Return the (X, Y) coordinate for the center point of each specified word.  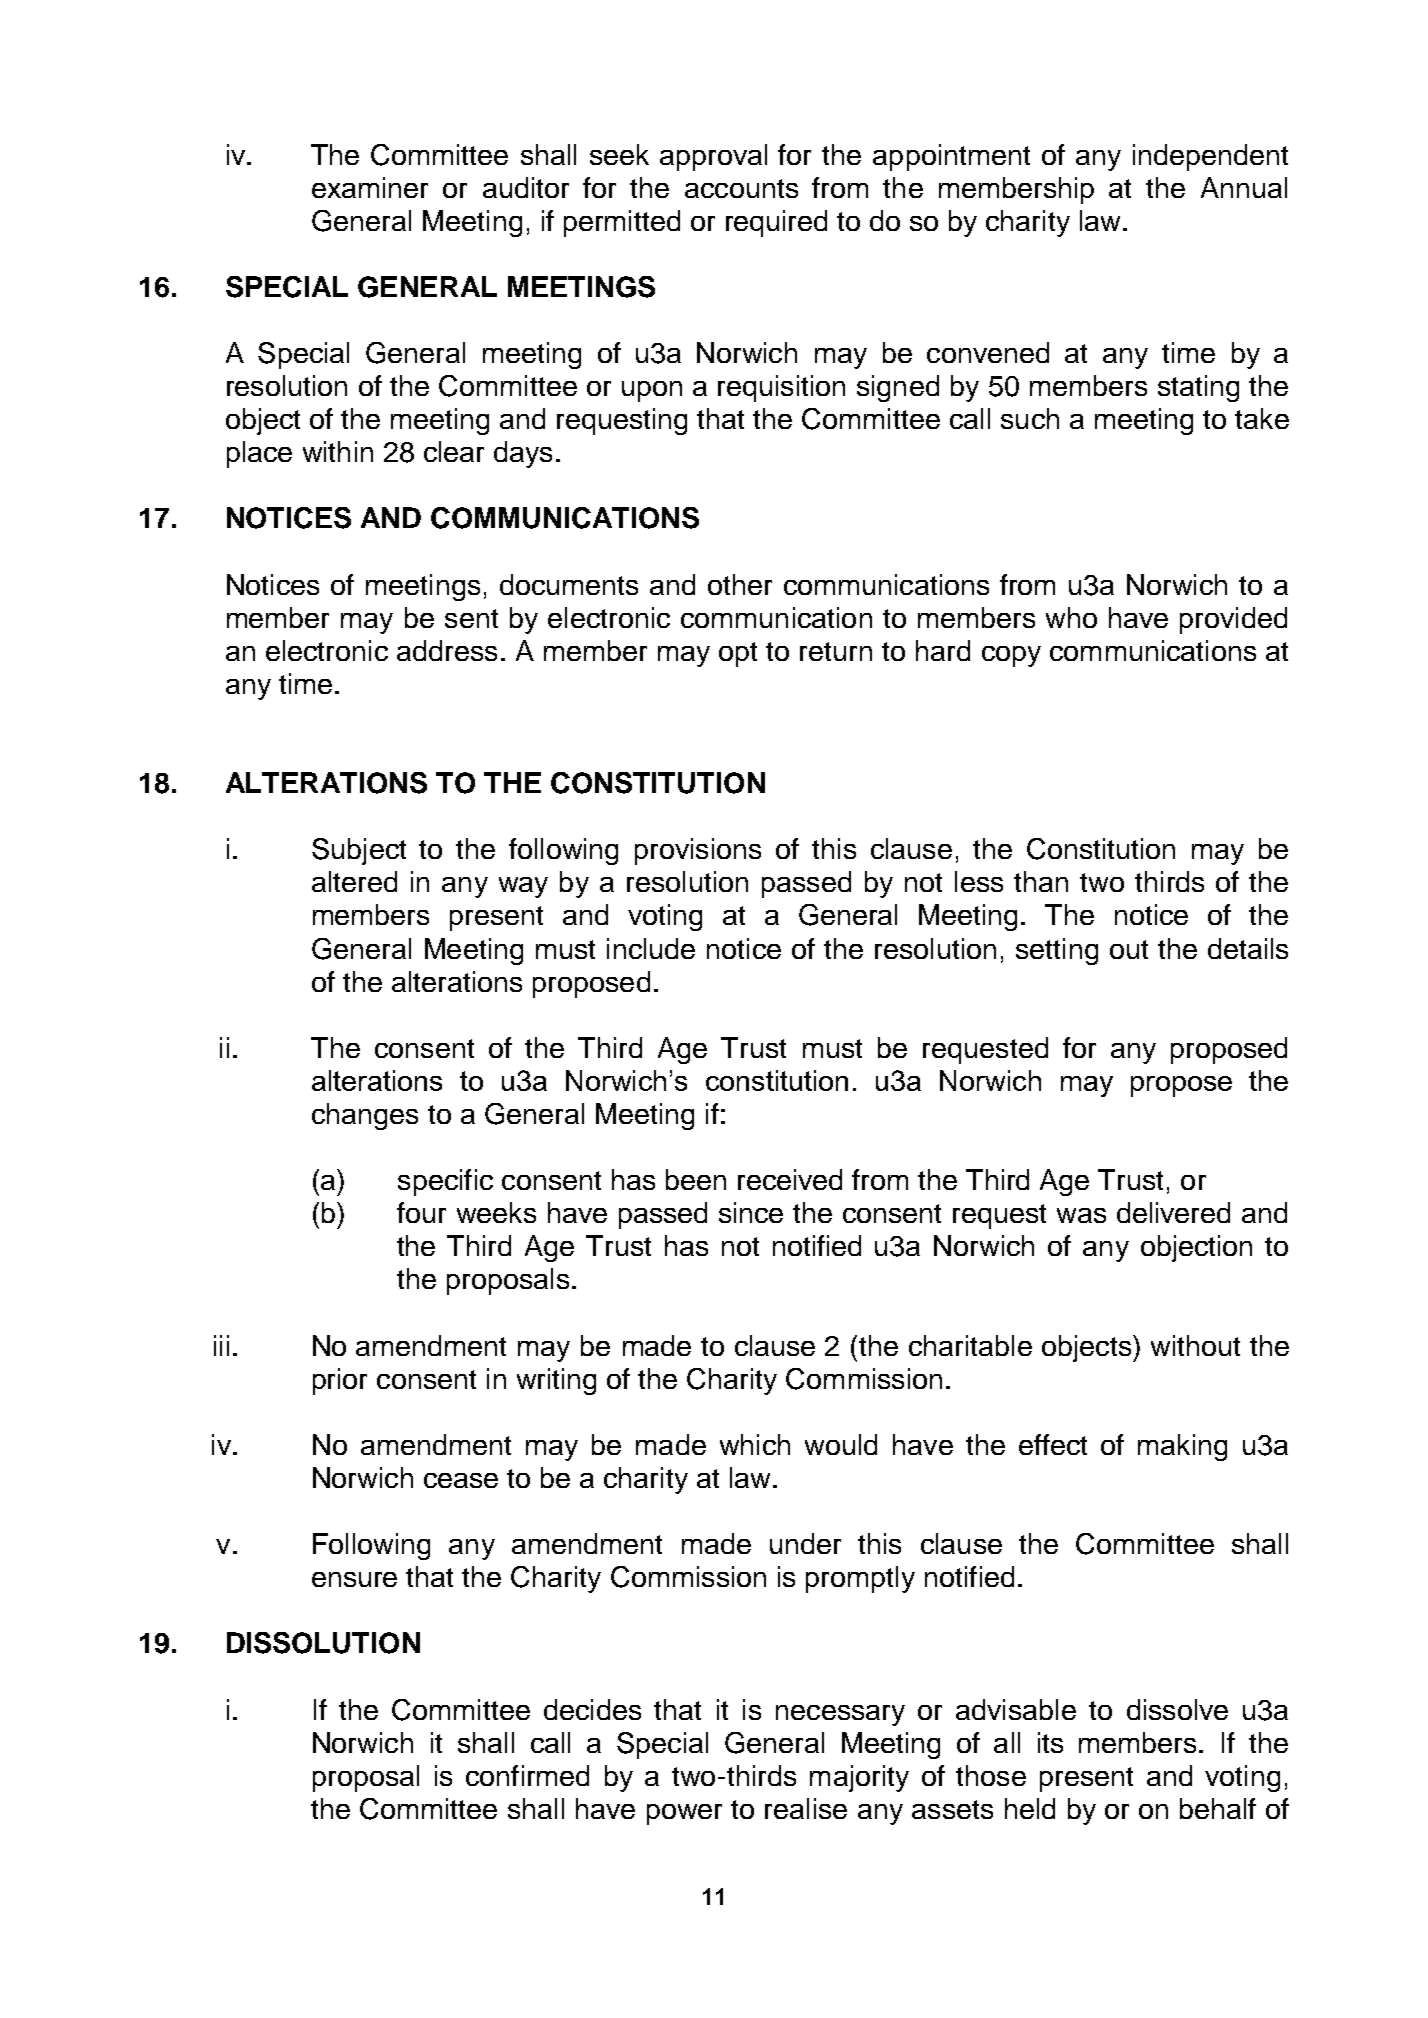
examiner (370, 187)
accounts (741, 188)
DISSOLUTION (323, 1643)
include (651, 948)
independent (1210, 157)
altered (354, 881)
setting (1057, 951)
